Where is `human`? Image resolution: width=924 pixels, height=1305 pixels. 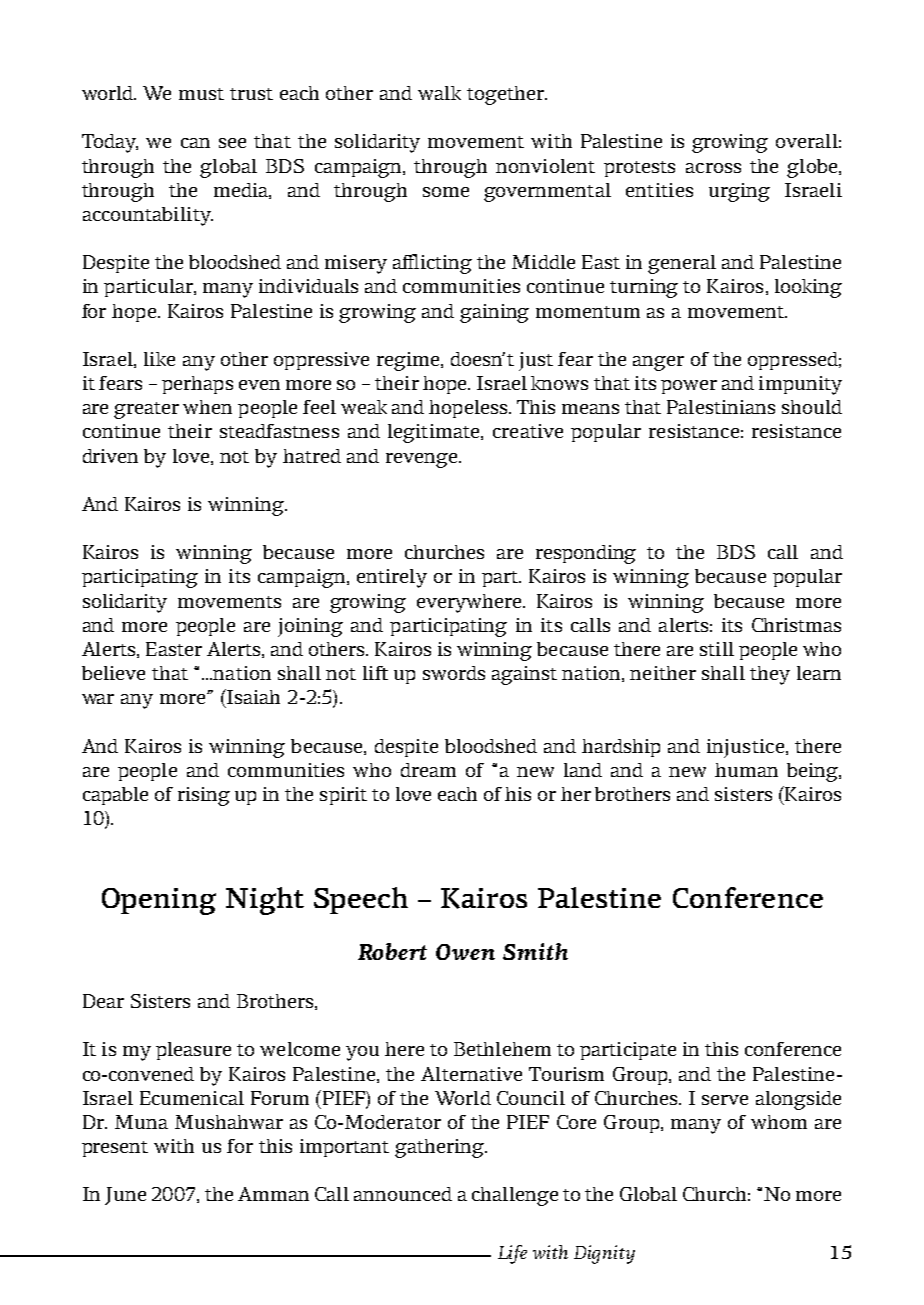
human is located at coordinates (746, 770).
